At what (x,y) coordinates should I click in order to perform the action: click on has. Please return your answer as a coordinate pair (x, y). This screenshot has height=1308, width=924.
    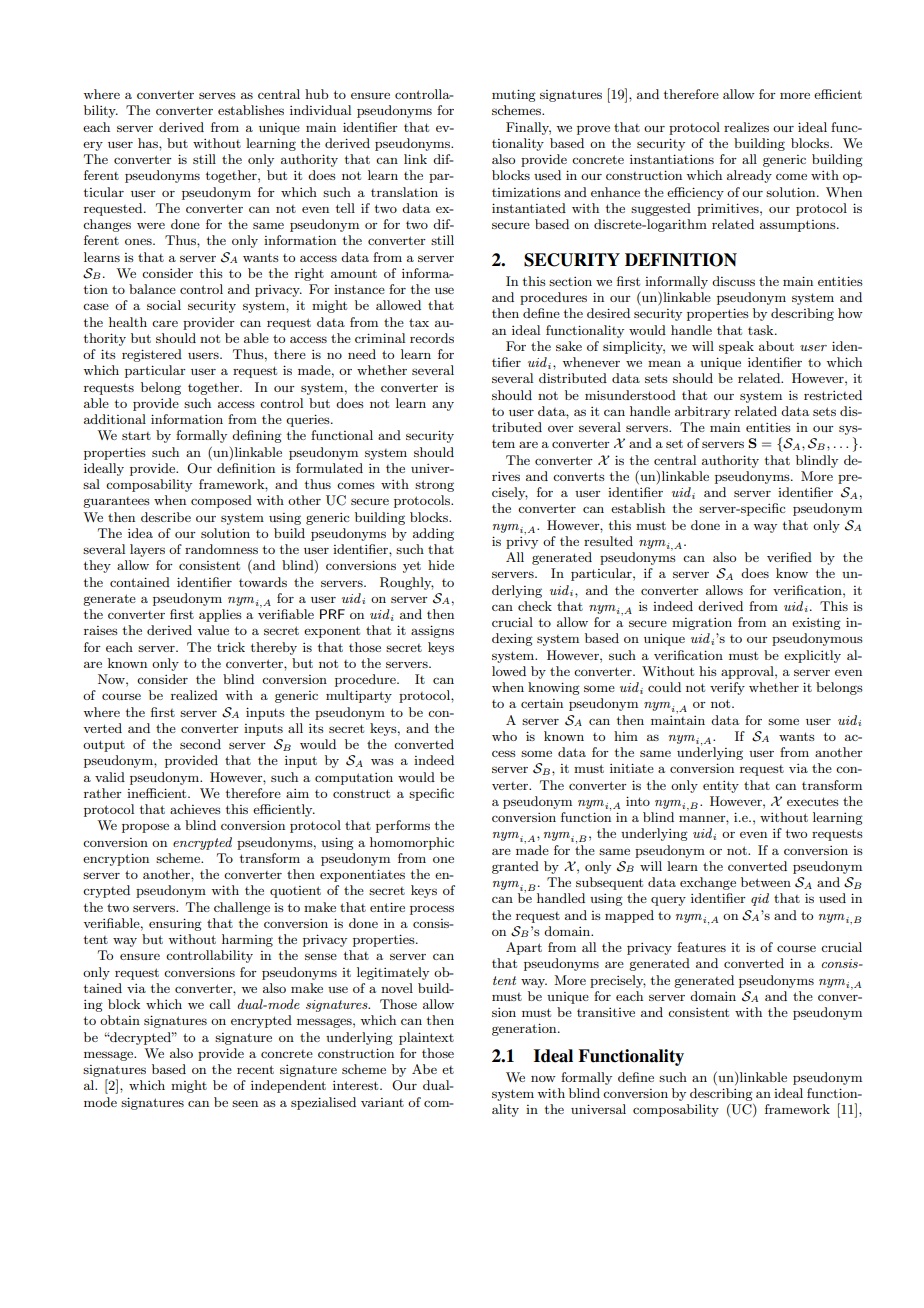
    Looking at the image, I should click on (149, 143).
